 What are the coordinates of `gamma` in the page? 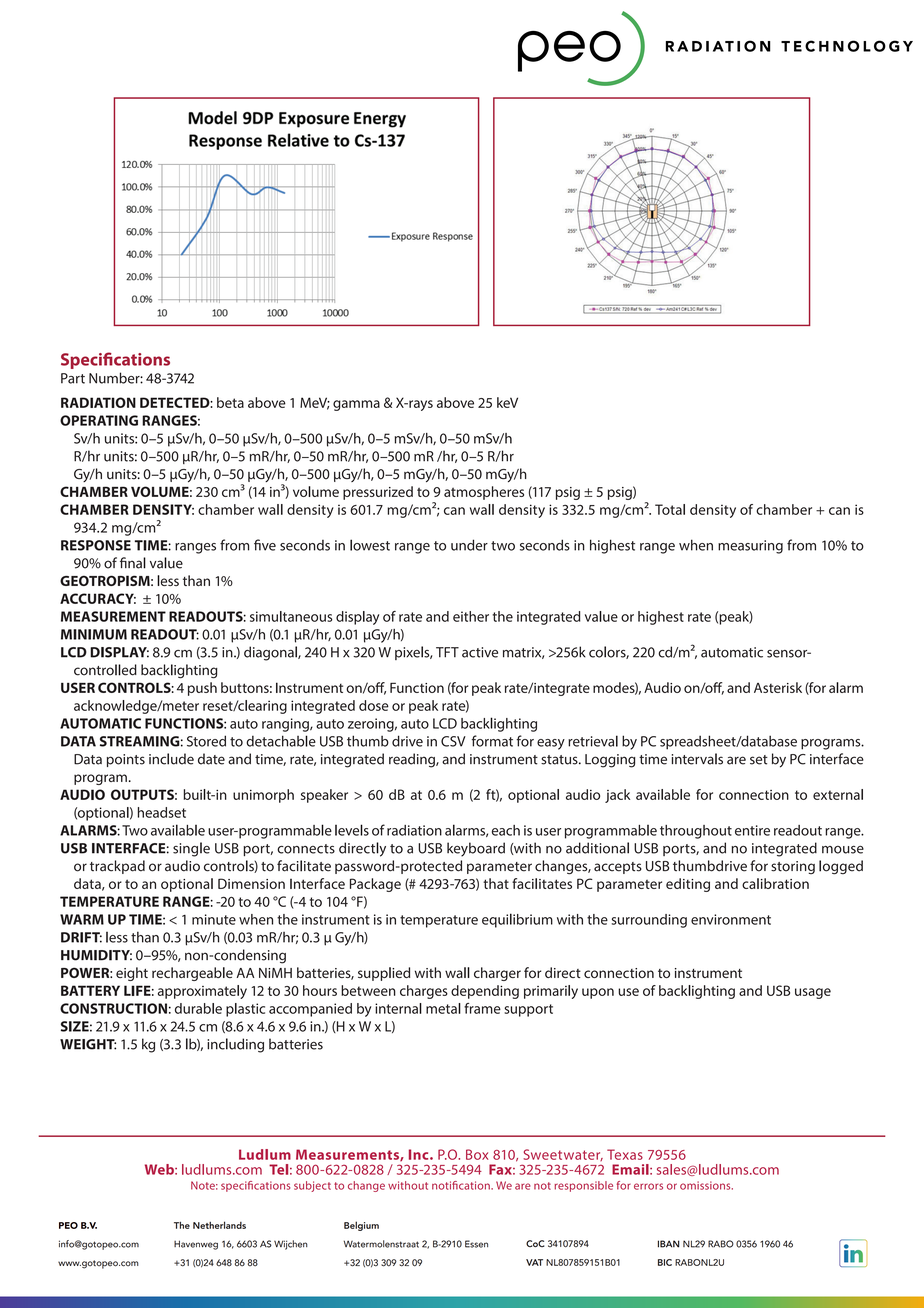 It's located at (356, 405).
